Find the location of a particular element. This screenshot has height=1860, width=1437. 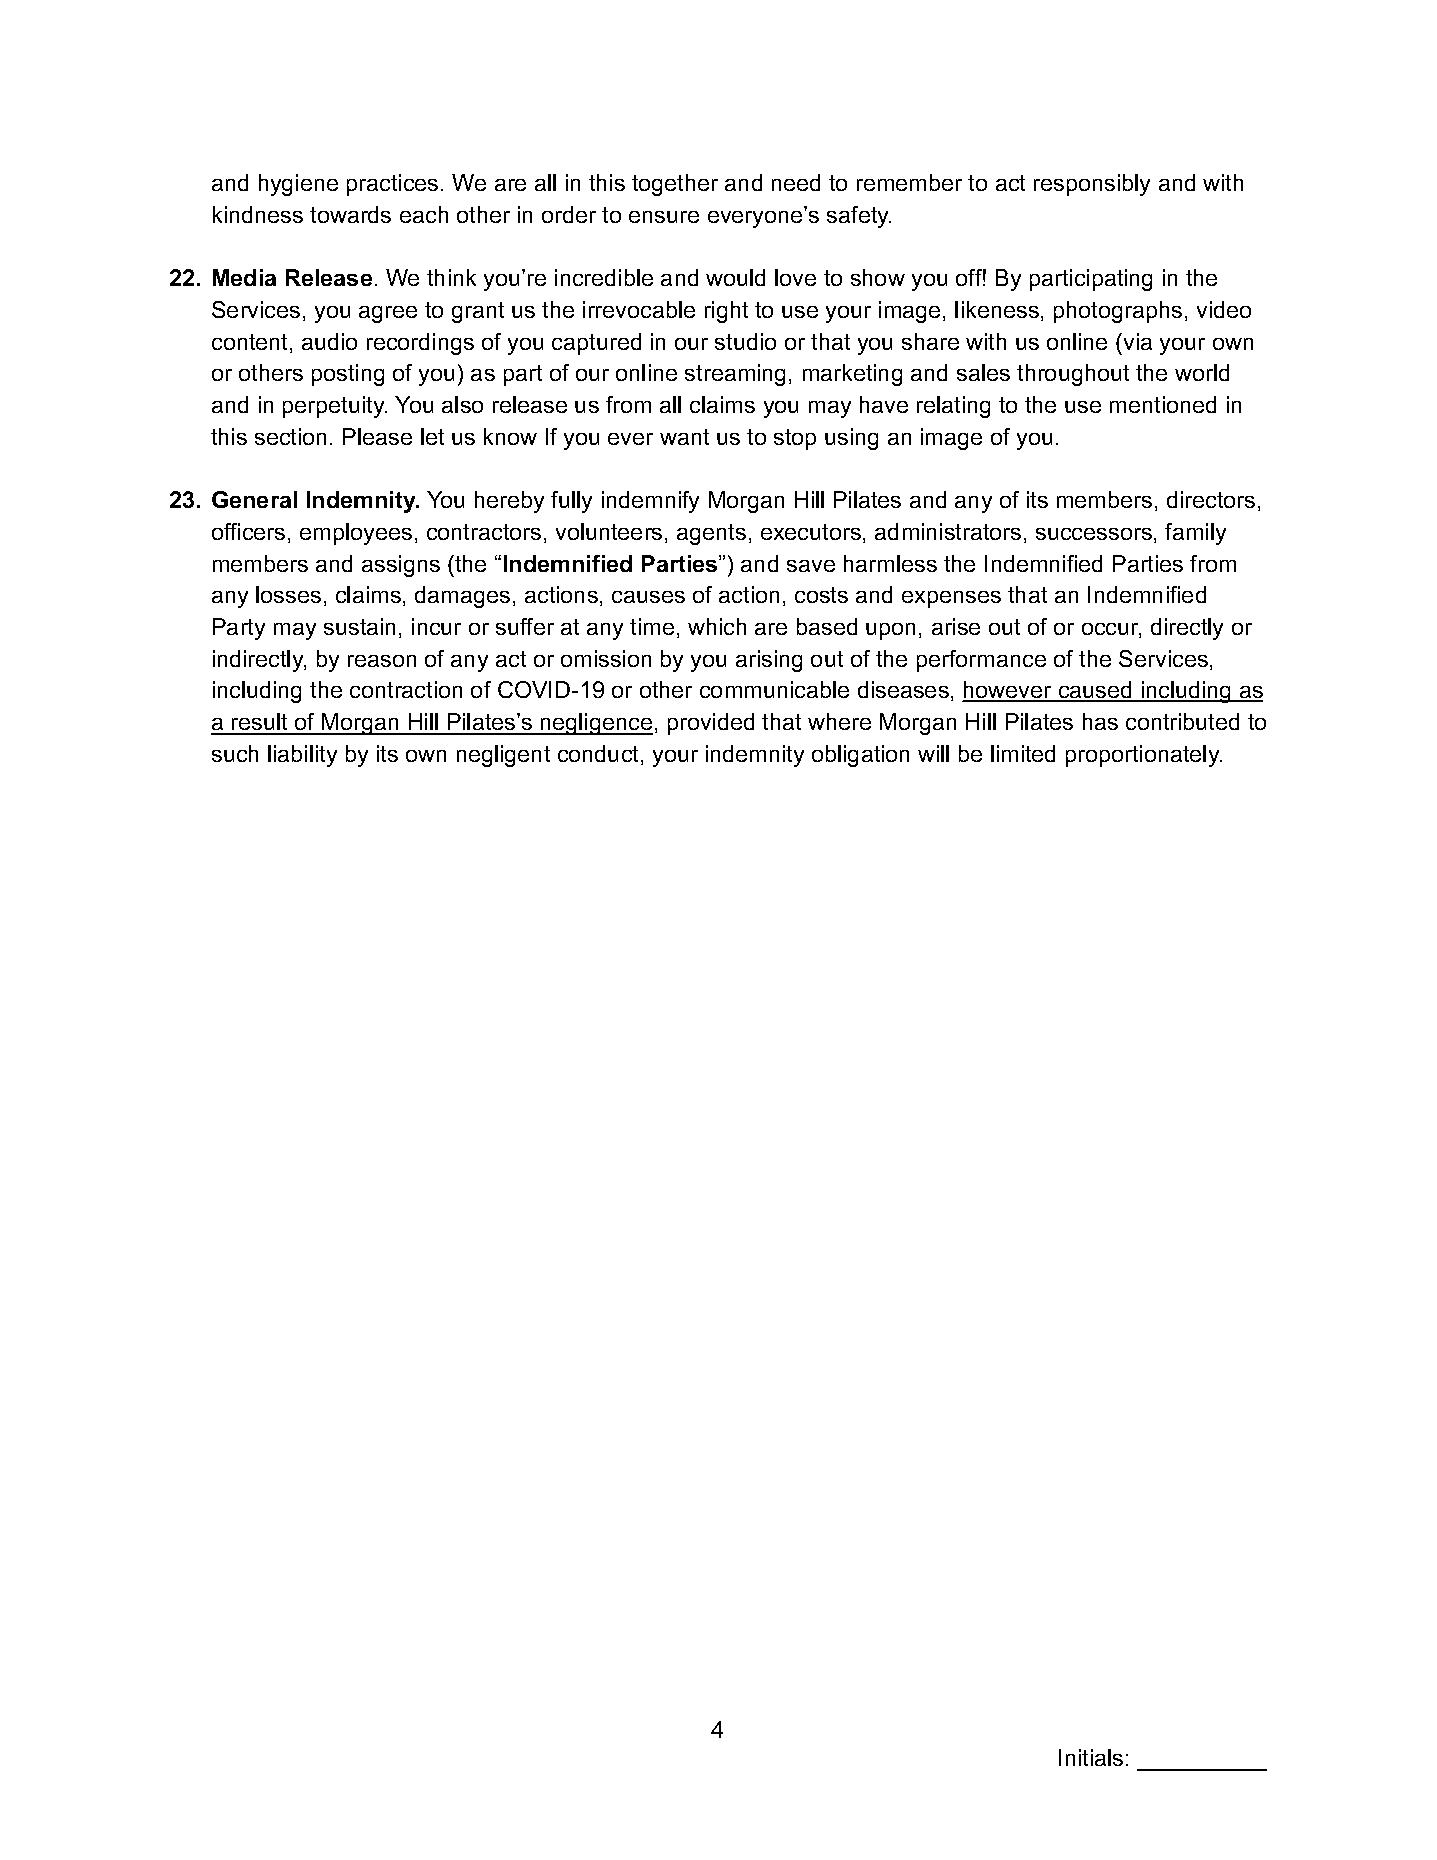

employees is located at coordinates (356, 534).
